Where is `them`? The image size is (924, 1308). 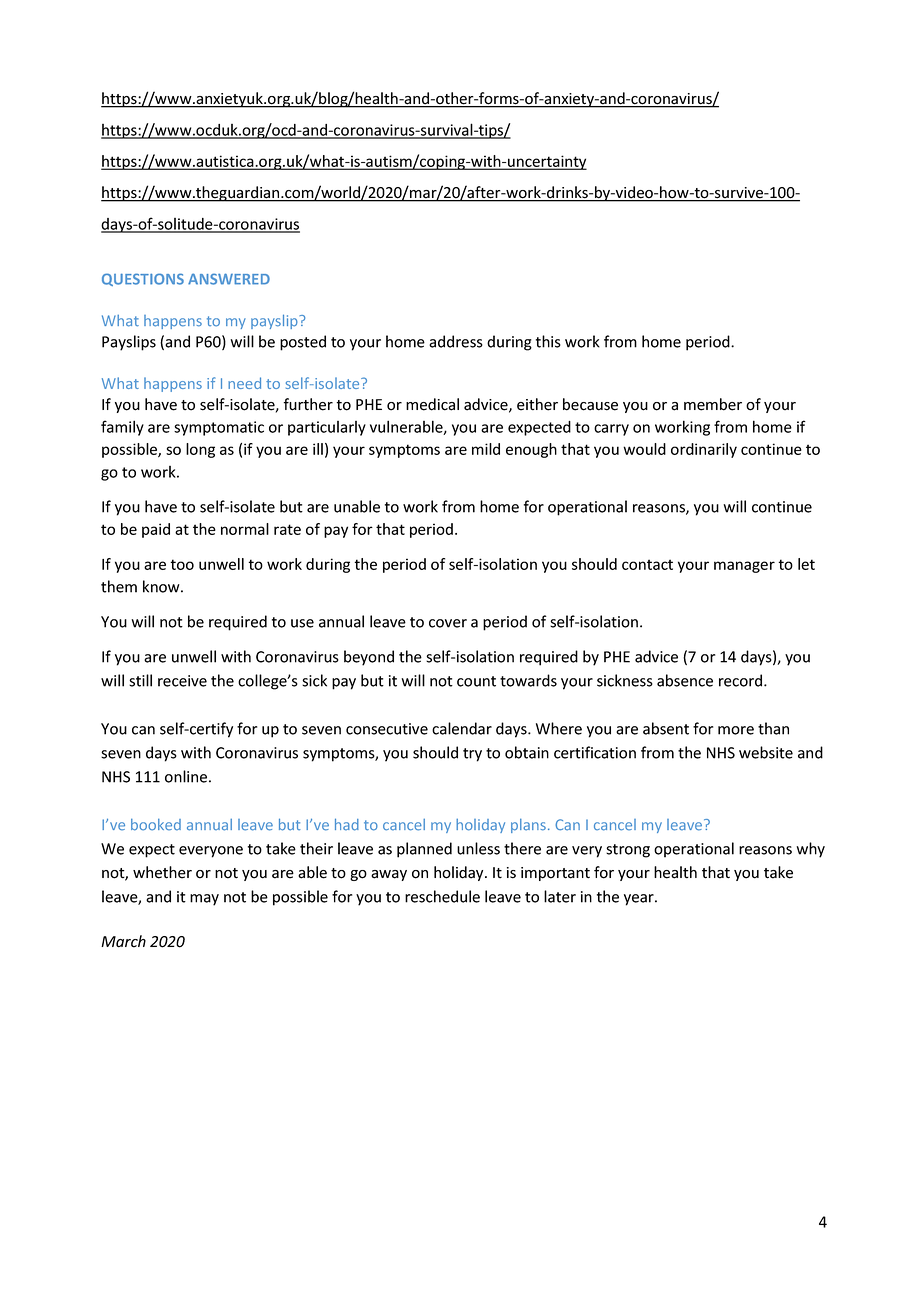
them is located at coordinates (119, 586).
